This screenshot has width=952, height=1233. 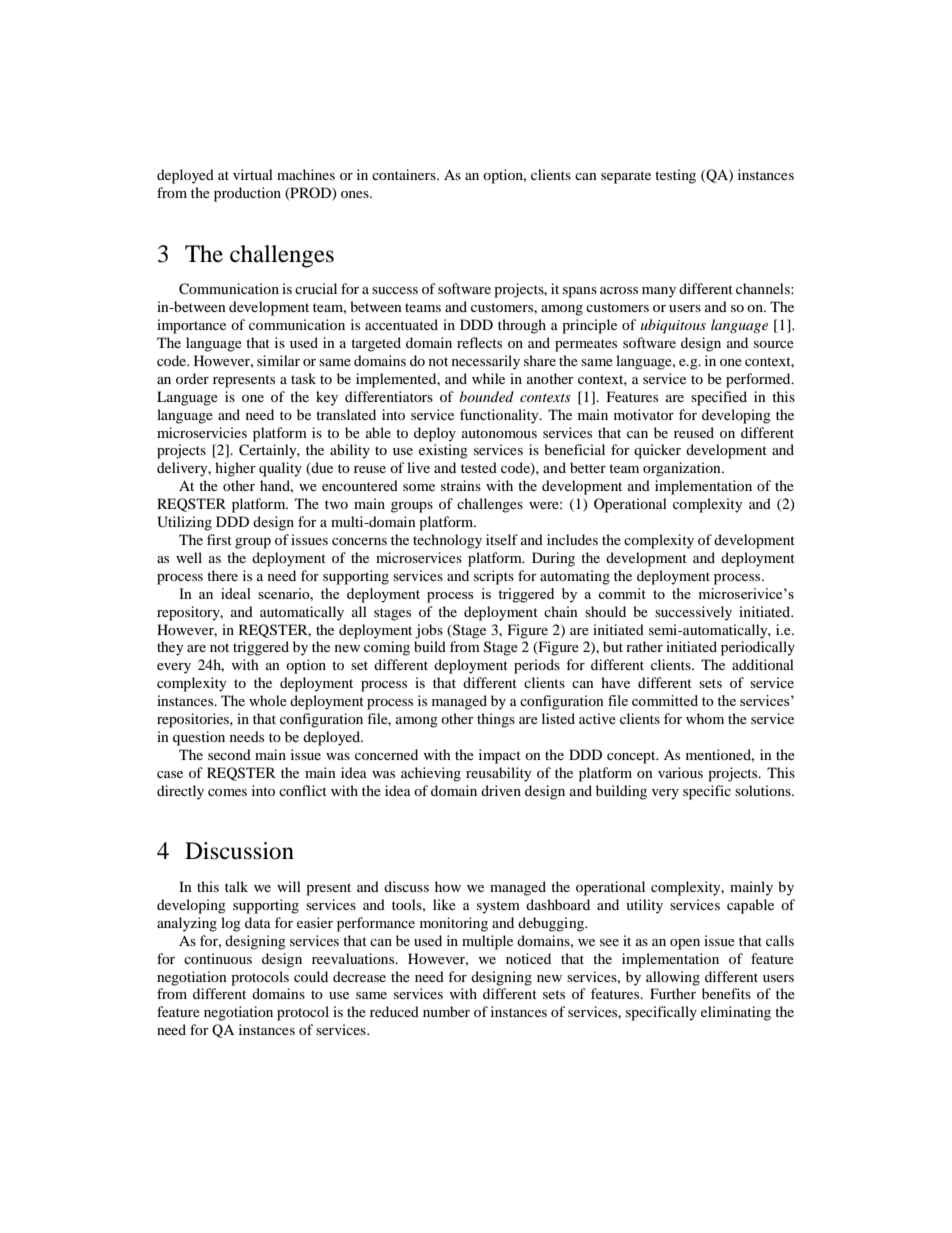 What do you see at coordinates (763, 664) in the screenshot?
I see `additional` at bounding box center [763, 664].
